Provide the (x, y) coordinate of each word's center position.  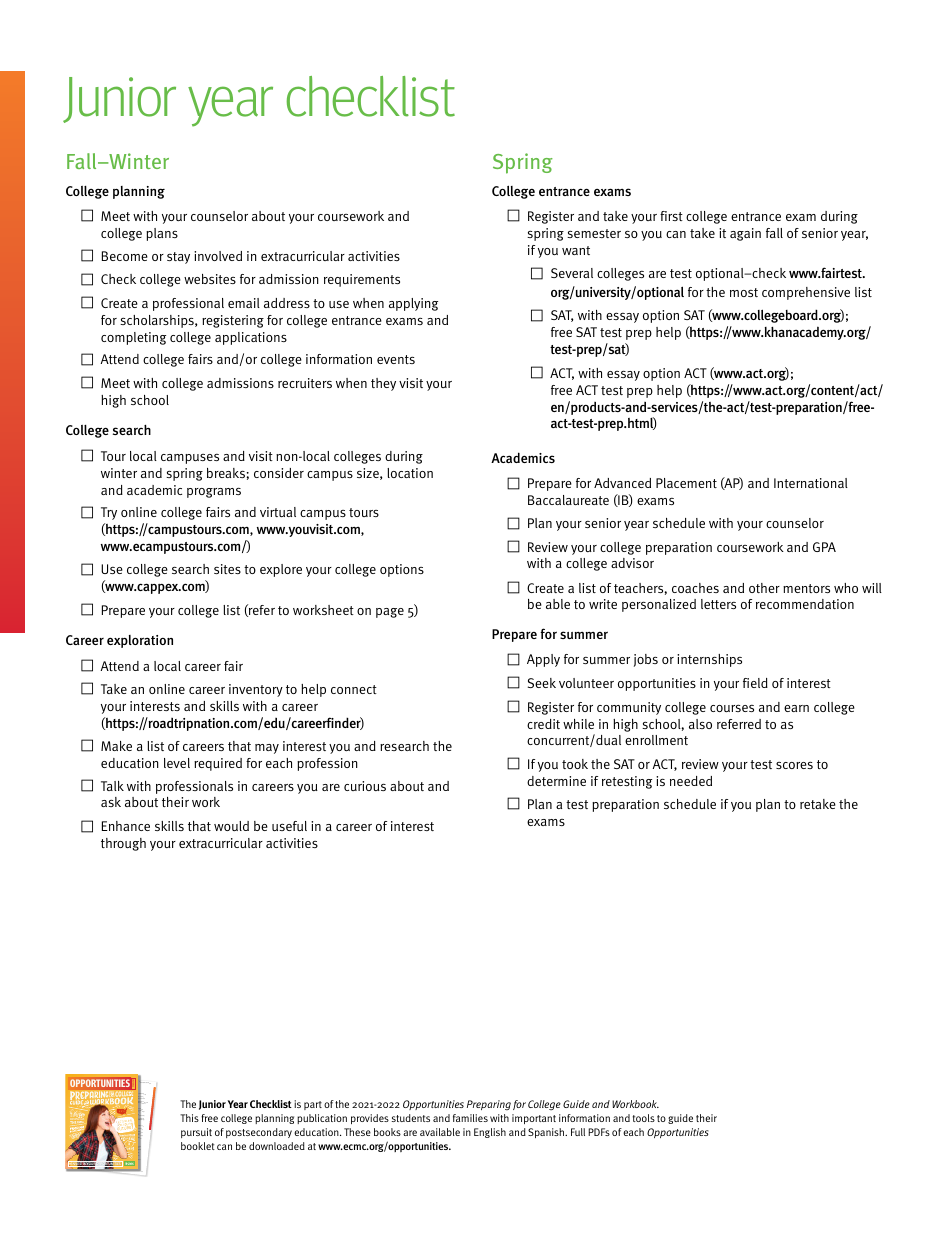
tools (644, 1118)
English (490, 1133)
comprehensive (806, 293)
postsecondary (259, 1133)
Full (578, 1132)
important (534, 1119)
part (313, 1105)
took (575, 764)
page (390, 613)
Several (572, 273)
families (470, 1118)
